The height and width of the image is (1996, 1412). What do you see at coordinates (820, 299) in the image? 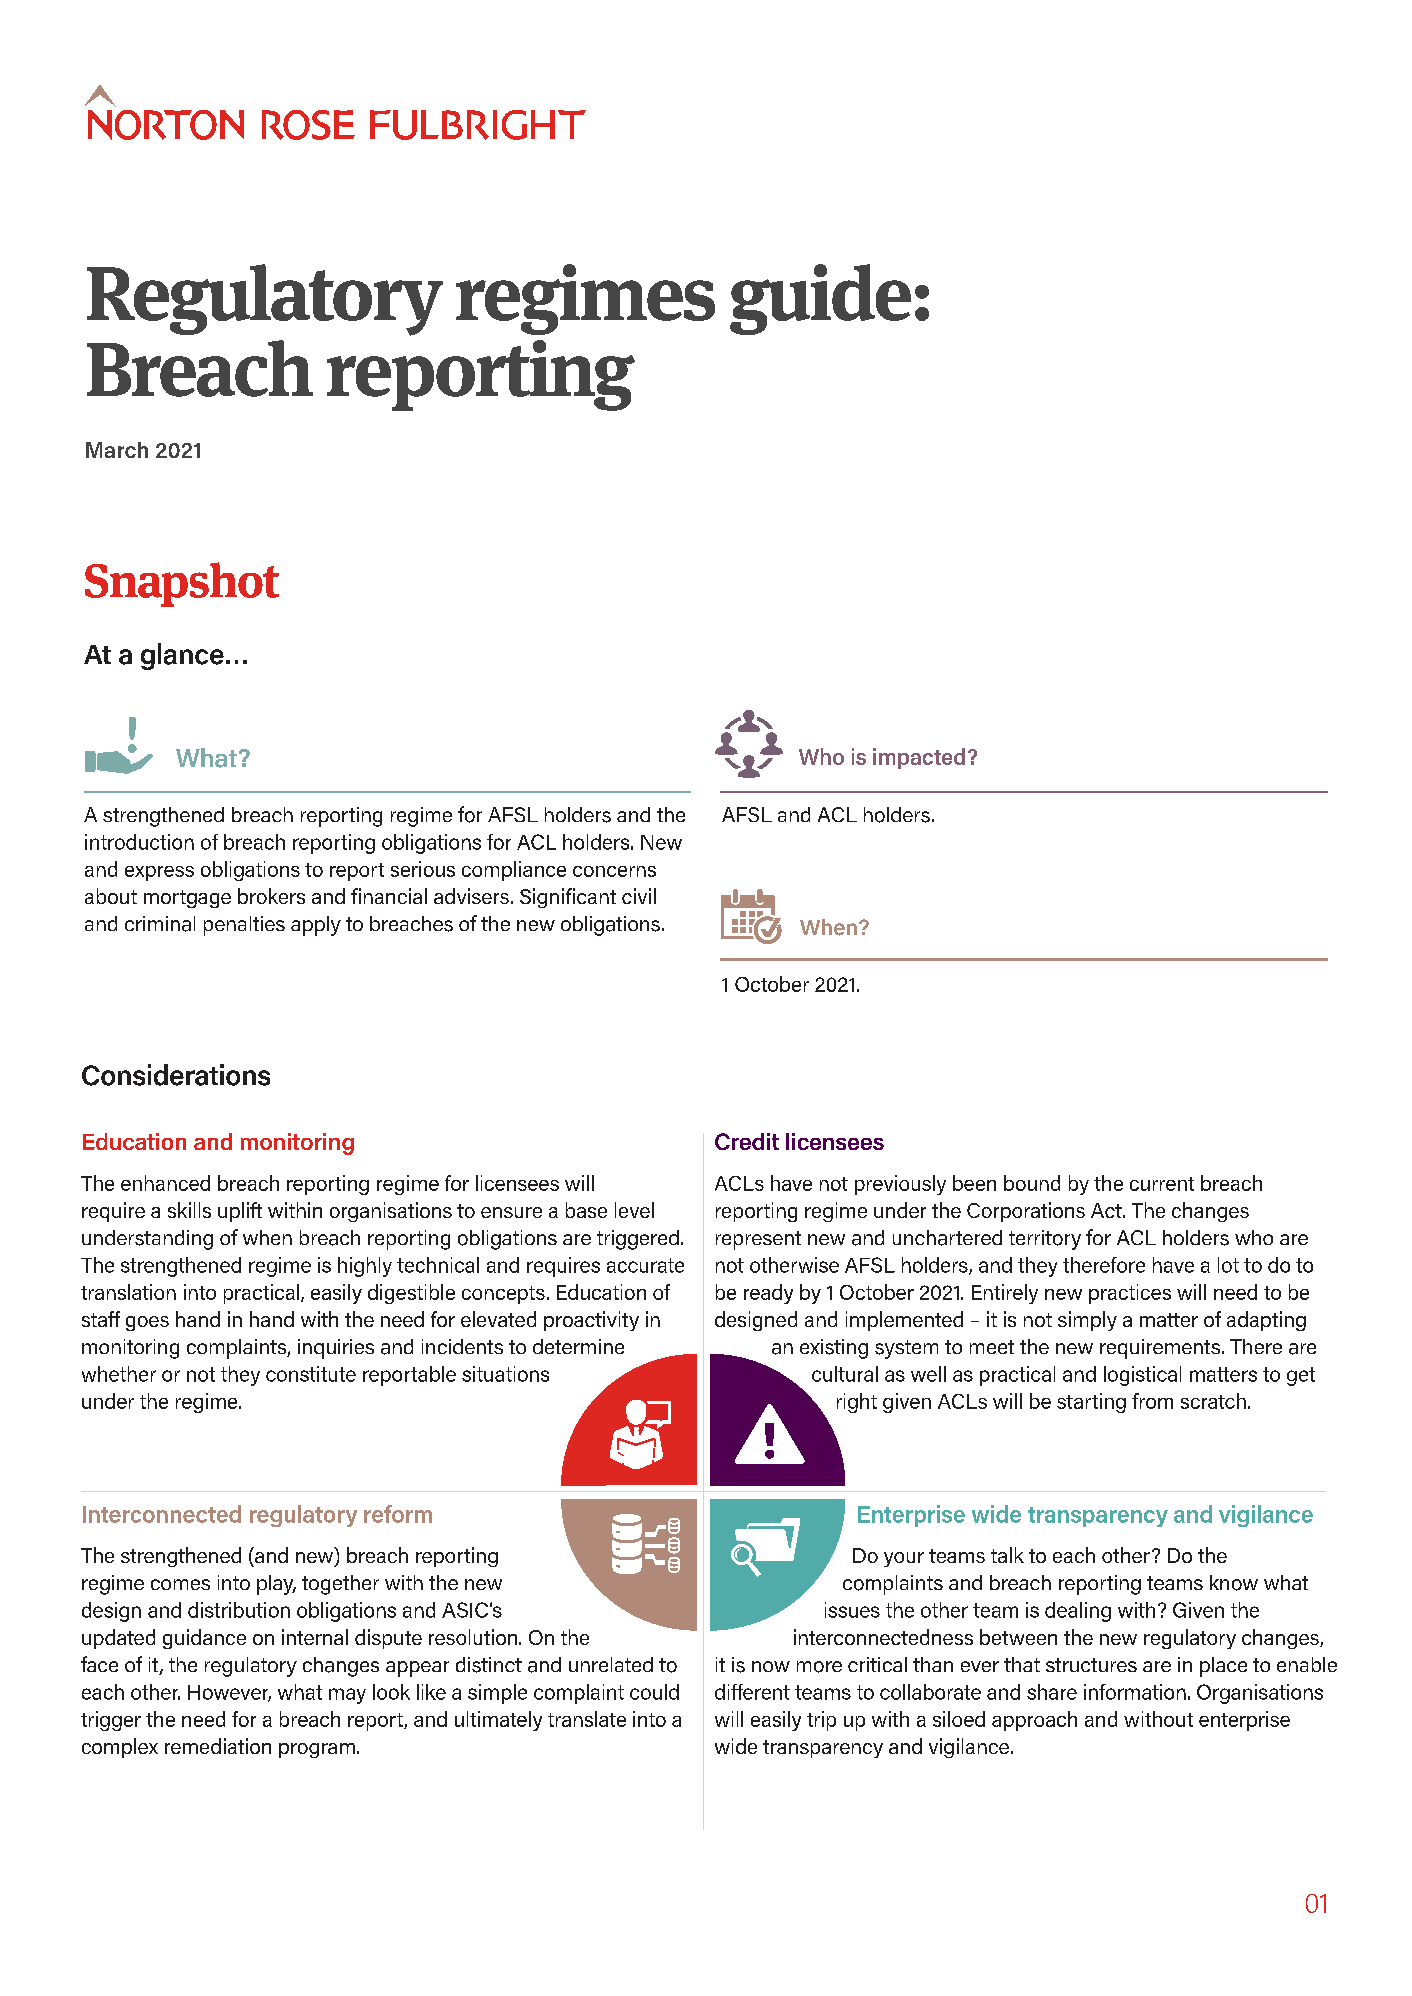
I see `guide` at bounding box center [820, 299].
